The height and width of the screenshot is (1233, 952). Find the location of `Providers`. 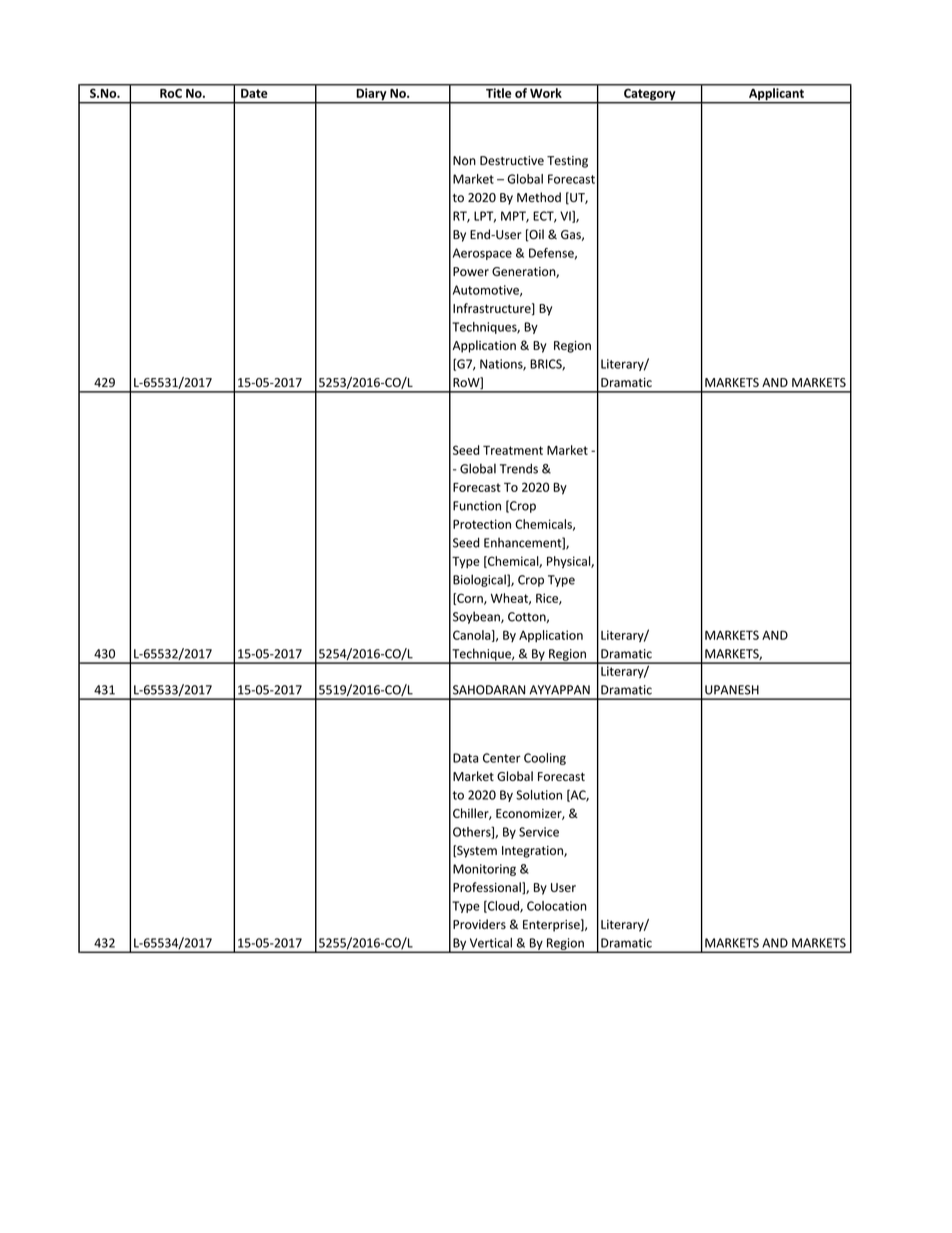

Providers is located at coordinates (479, 924).
